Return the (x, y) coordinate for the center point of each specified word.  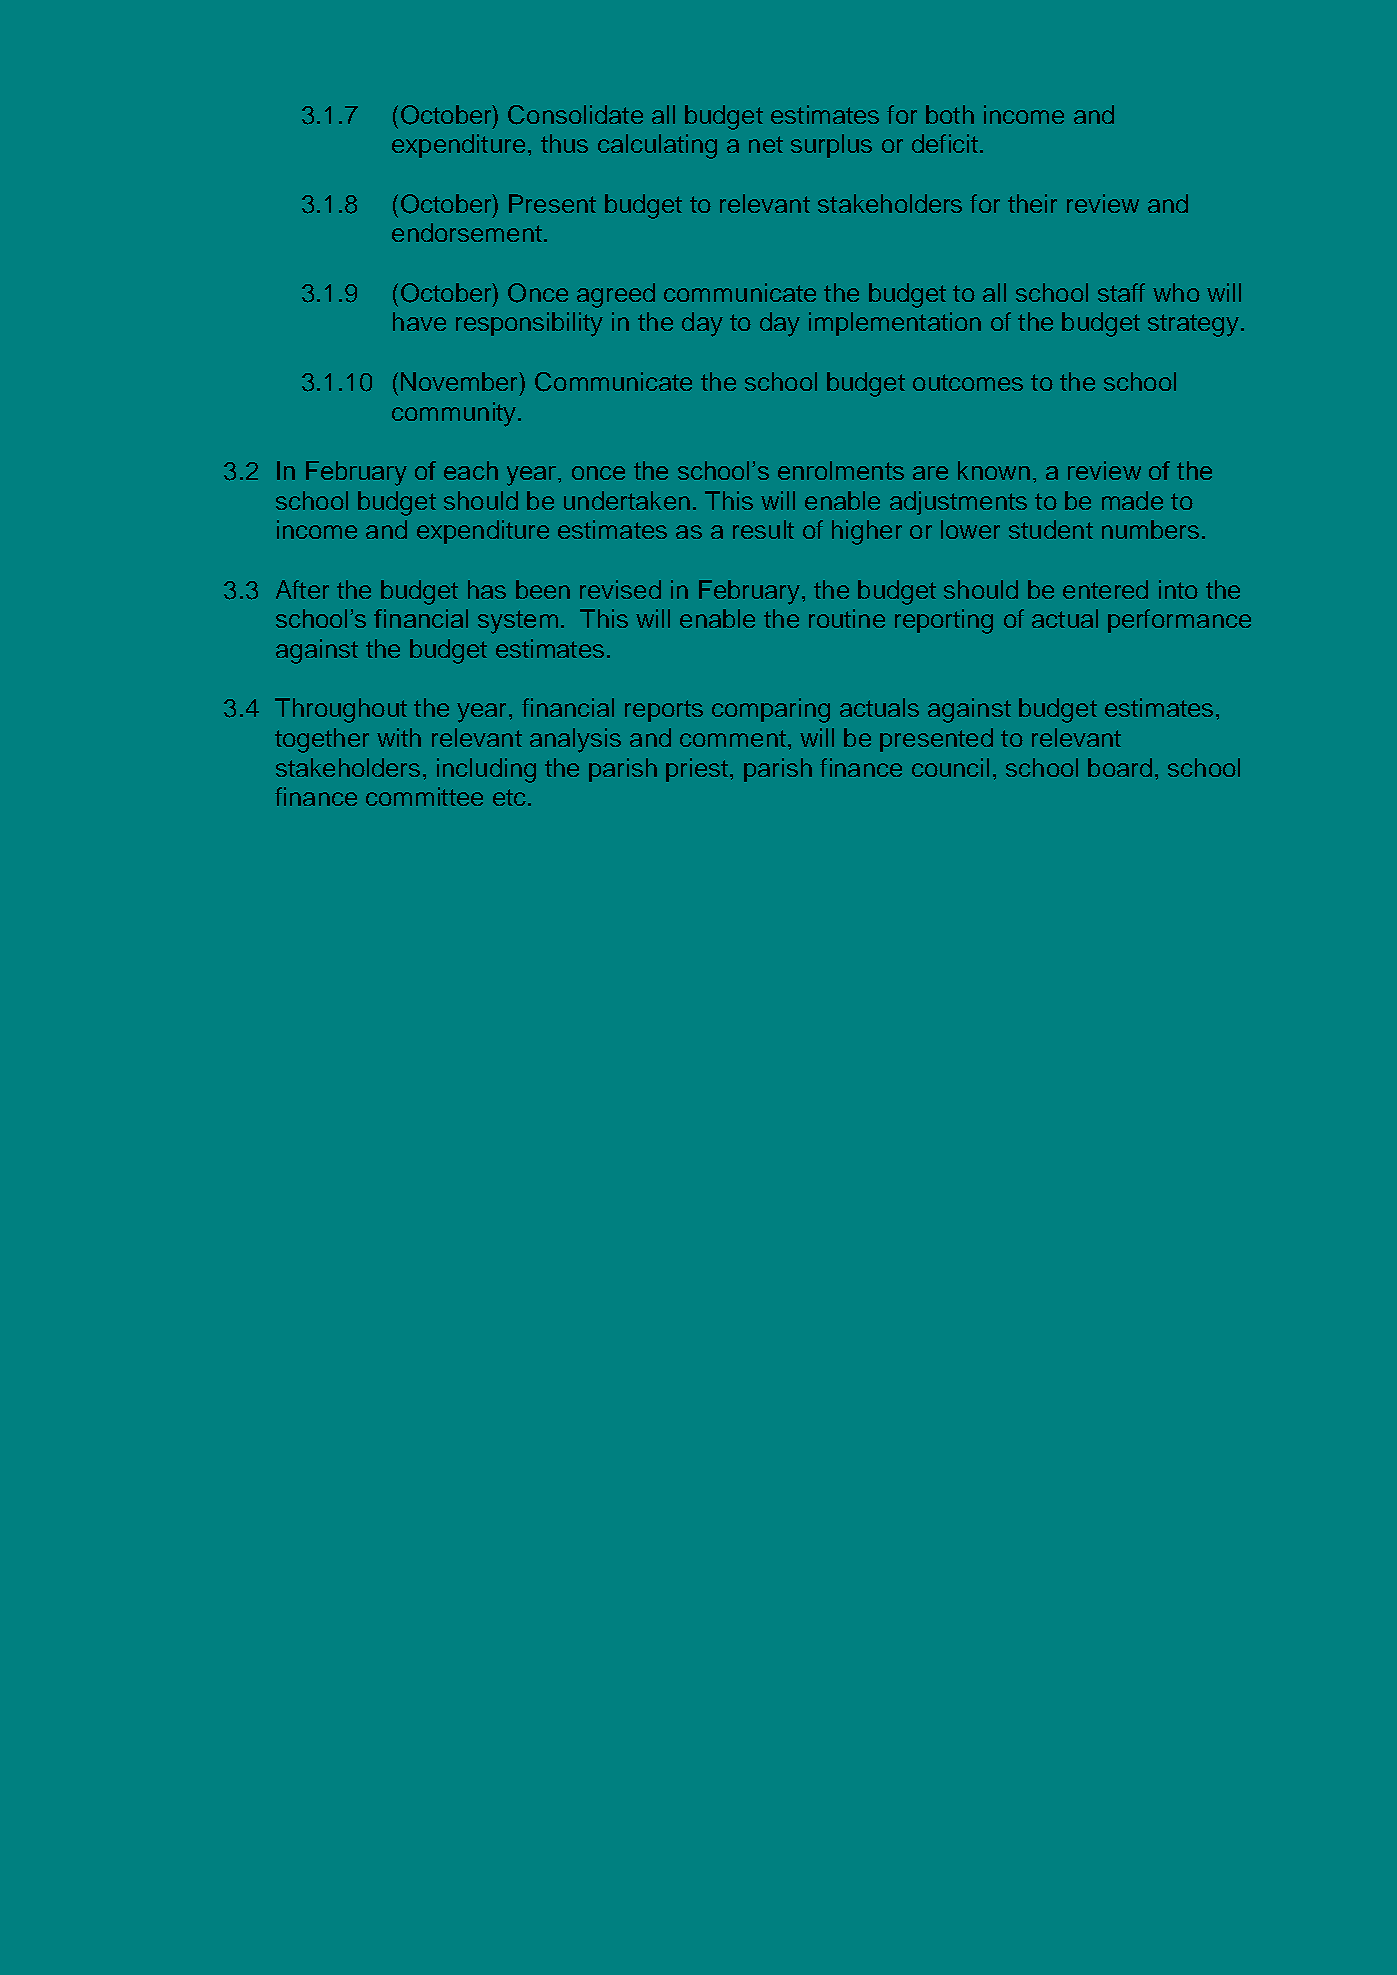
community (454, 414)
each (471, 470)
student (1051, 529)
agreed (616, 295)
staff (1121, 292)
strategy (1193, 325)
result (763, 529)
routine (847, 618)
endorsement (467, 232)
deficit (945, 143)
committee (424, 796)
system (518, 622)
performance (1179, 621)
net (766, 144)
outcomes (968, 382)
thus (564, 143)
